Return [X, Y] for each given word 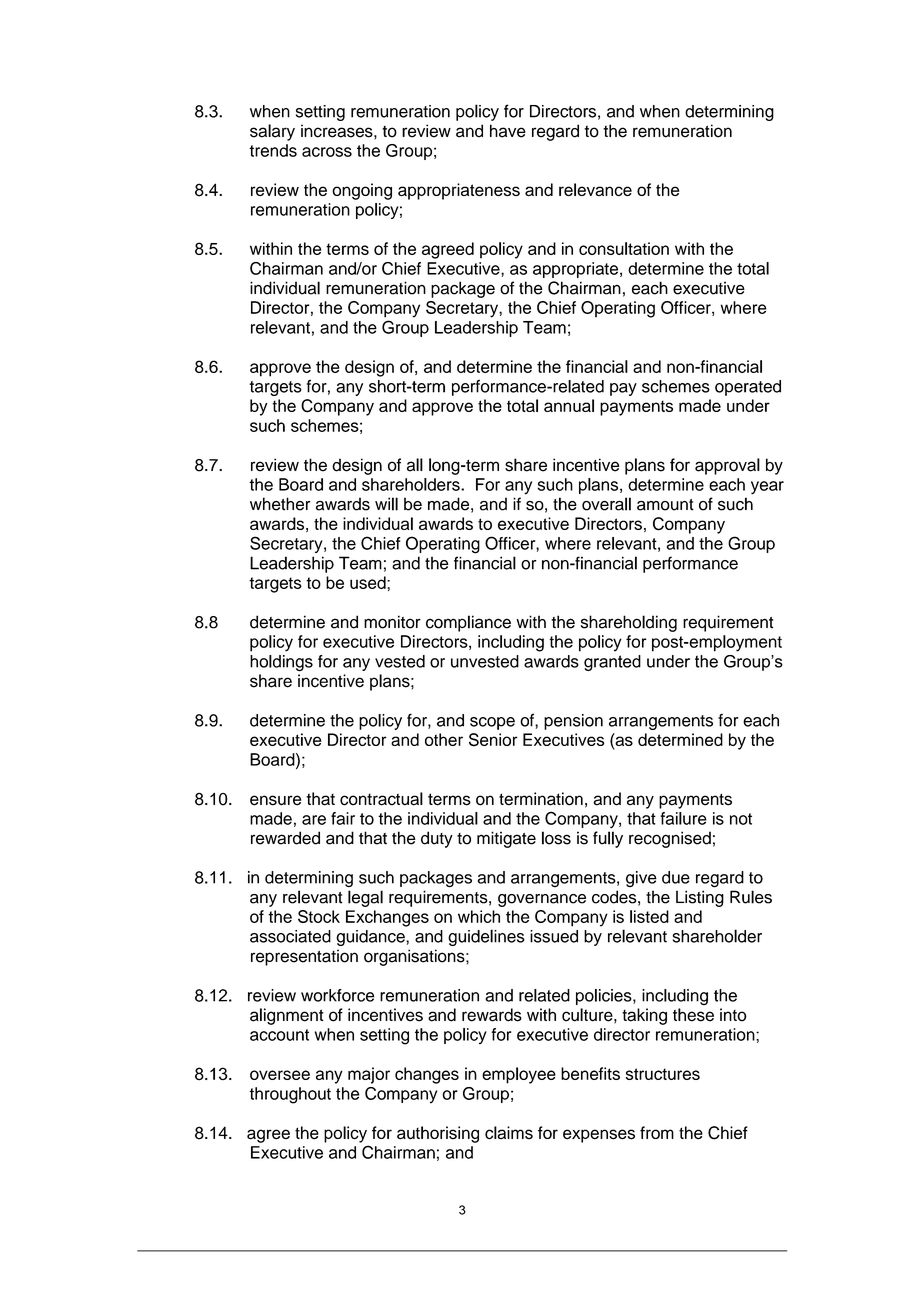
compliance [468, 623]
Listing [700, 898]
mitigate [506, 839]
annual [569, 405]
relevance [595, 189]
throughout [290, 1095]
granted [612, 663]
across [327, 152]
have [508, 131]
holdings [281, 663]
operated [748, 388]
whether [280, 504]
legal [365, 898]
